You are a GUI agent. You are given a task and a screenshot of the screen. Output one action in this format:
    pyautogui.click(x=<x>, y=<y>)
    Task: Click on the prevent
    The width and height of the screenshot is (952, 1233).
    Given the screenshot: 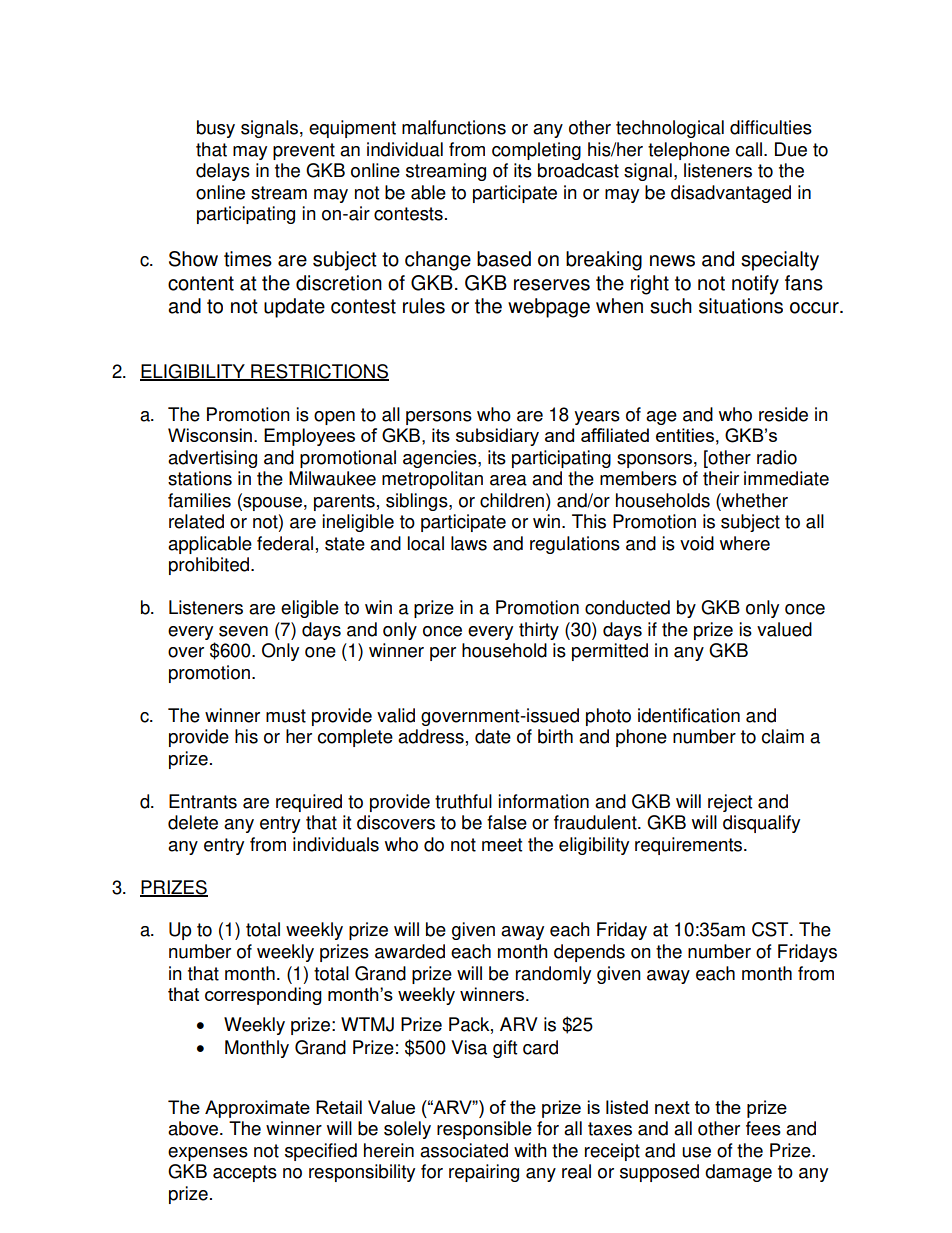 What is the action you would take?
    pyautogui.click(x=304, y=151)
